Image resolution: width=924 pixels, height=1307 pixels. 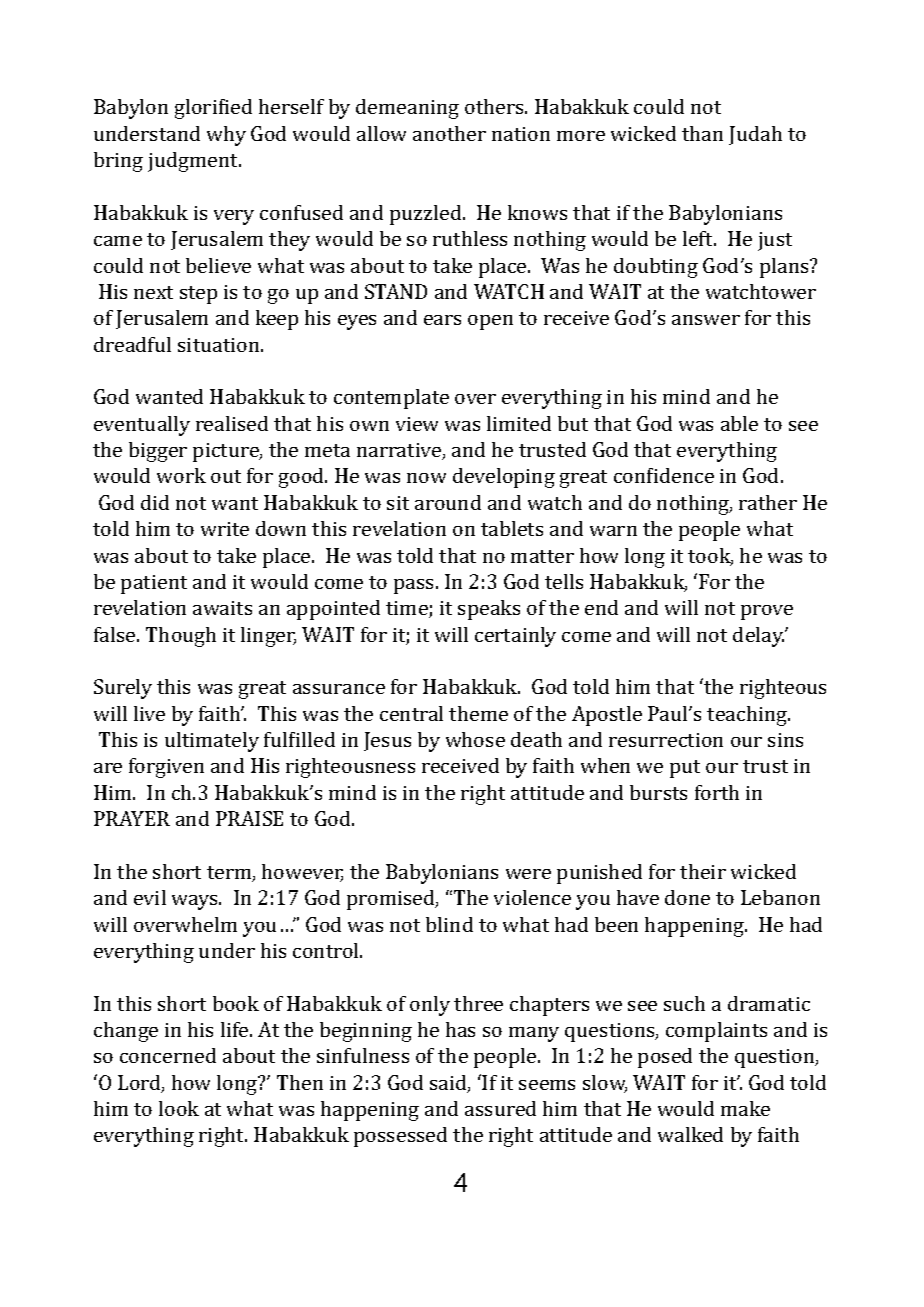 What do you see at coordinates (448, 502) in the document?
I see `around` at bounding box center [448, 502].
